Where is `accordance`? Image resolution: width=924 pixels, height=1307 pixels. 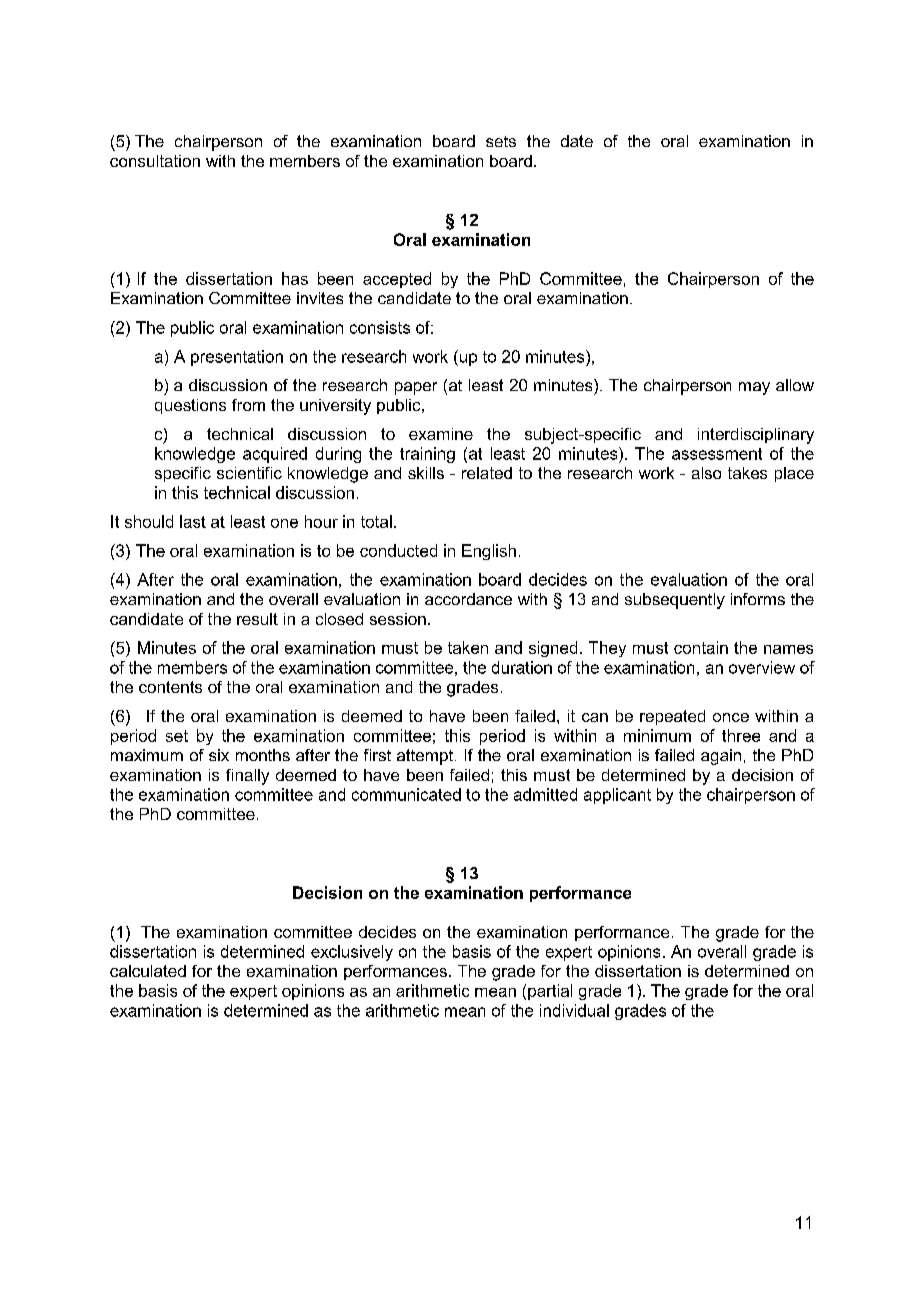
accordance is located at coordinates (468, 599).
